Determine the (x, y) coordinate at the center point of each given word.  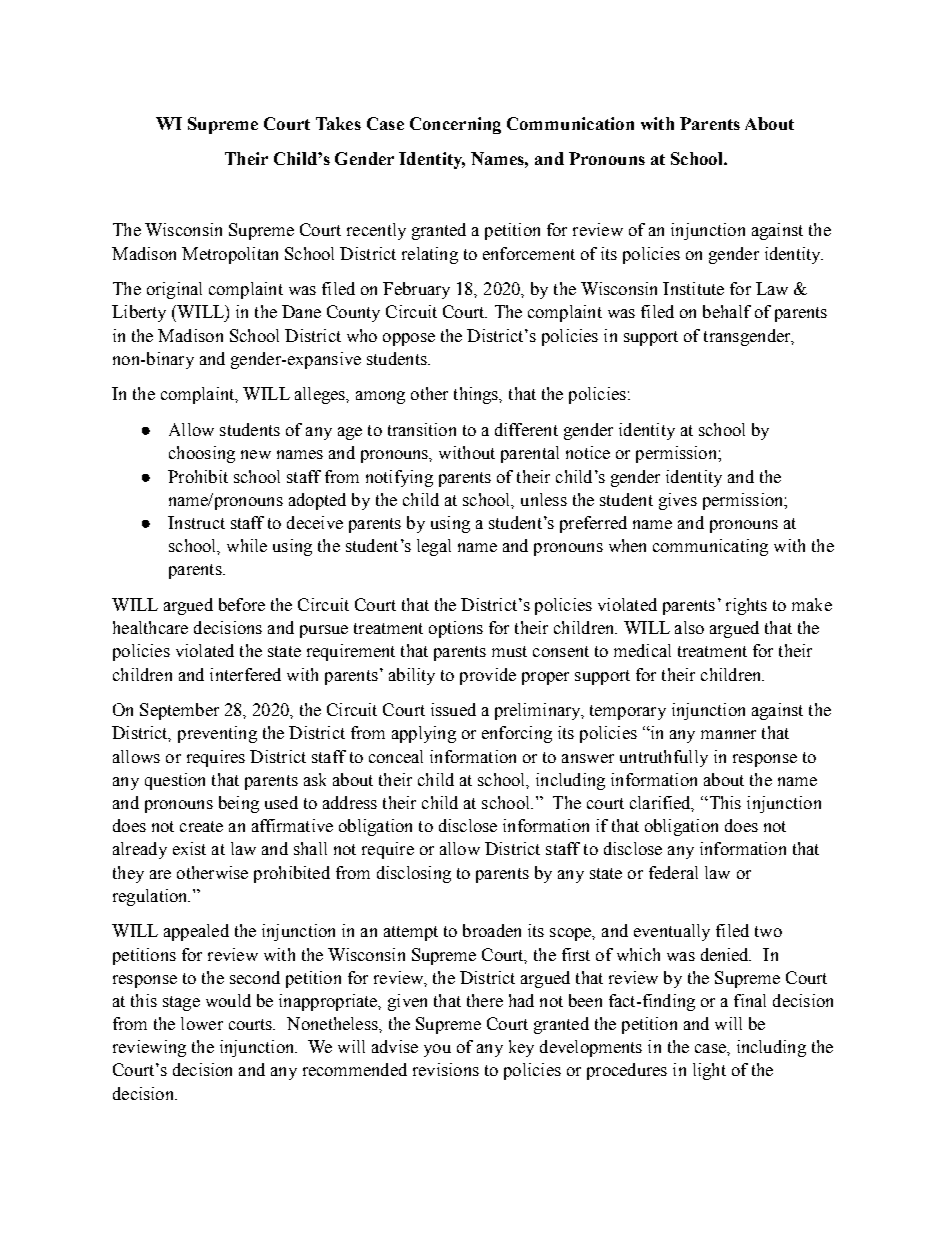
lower (202, 1023)
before (242, 604)
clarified (662, 804)
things (477, 395)
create (201, 826)
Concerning (455, 125)
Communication (570, 123)
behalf (727, 311)
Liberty (139, 313)
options (456, 629)
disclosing (414, 874)
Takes (338, 123)
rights (746, 606)
